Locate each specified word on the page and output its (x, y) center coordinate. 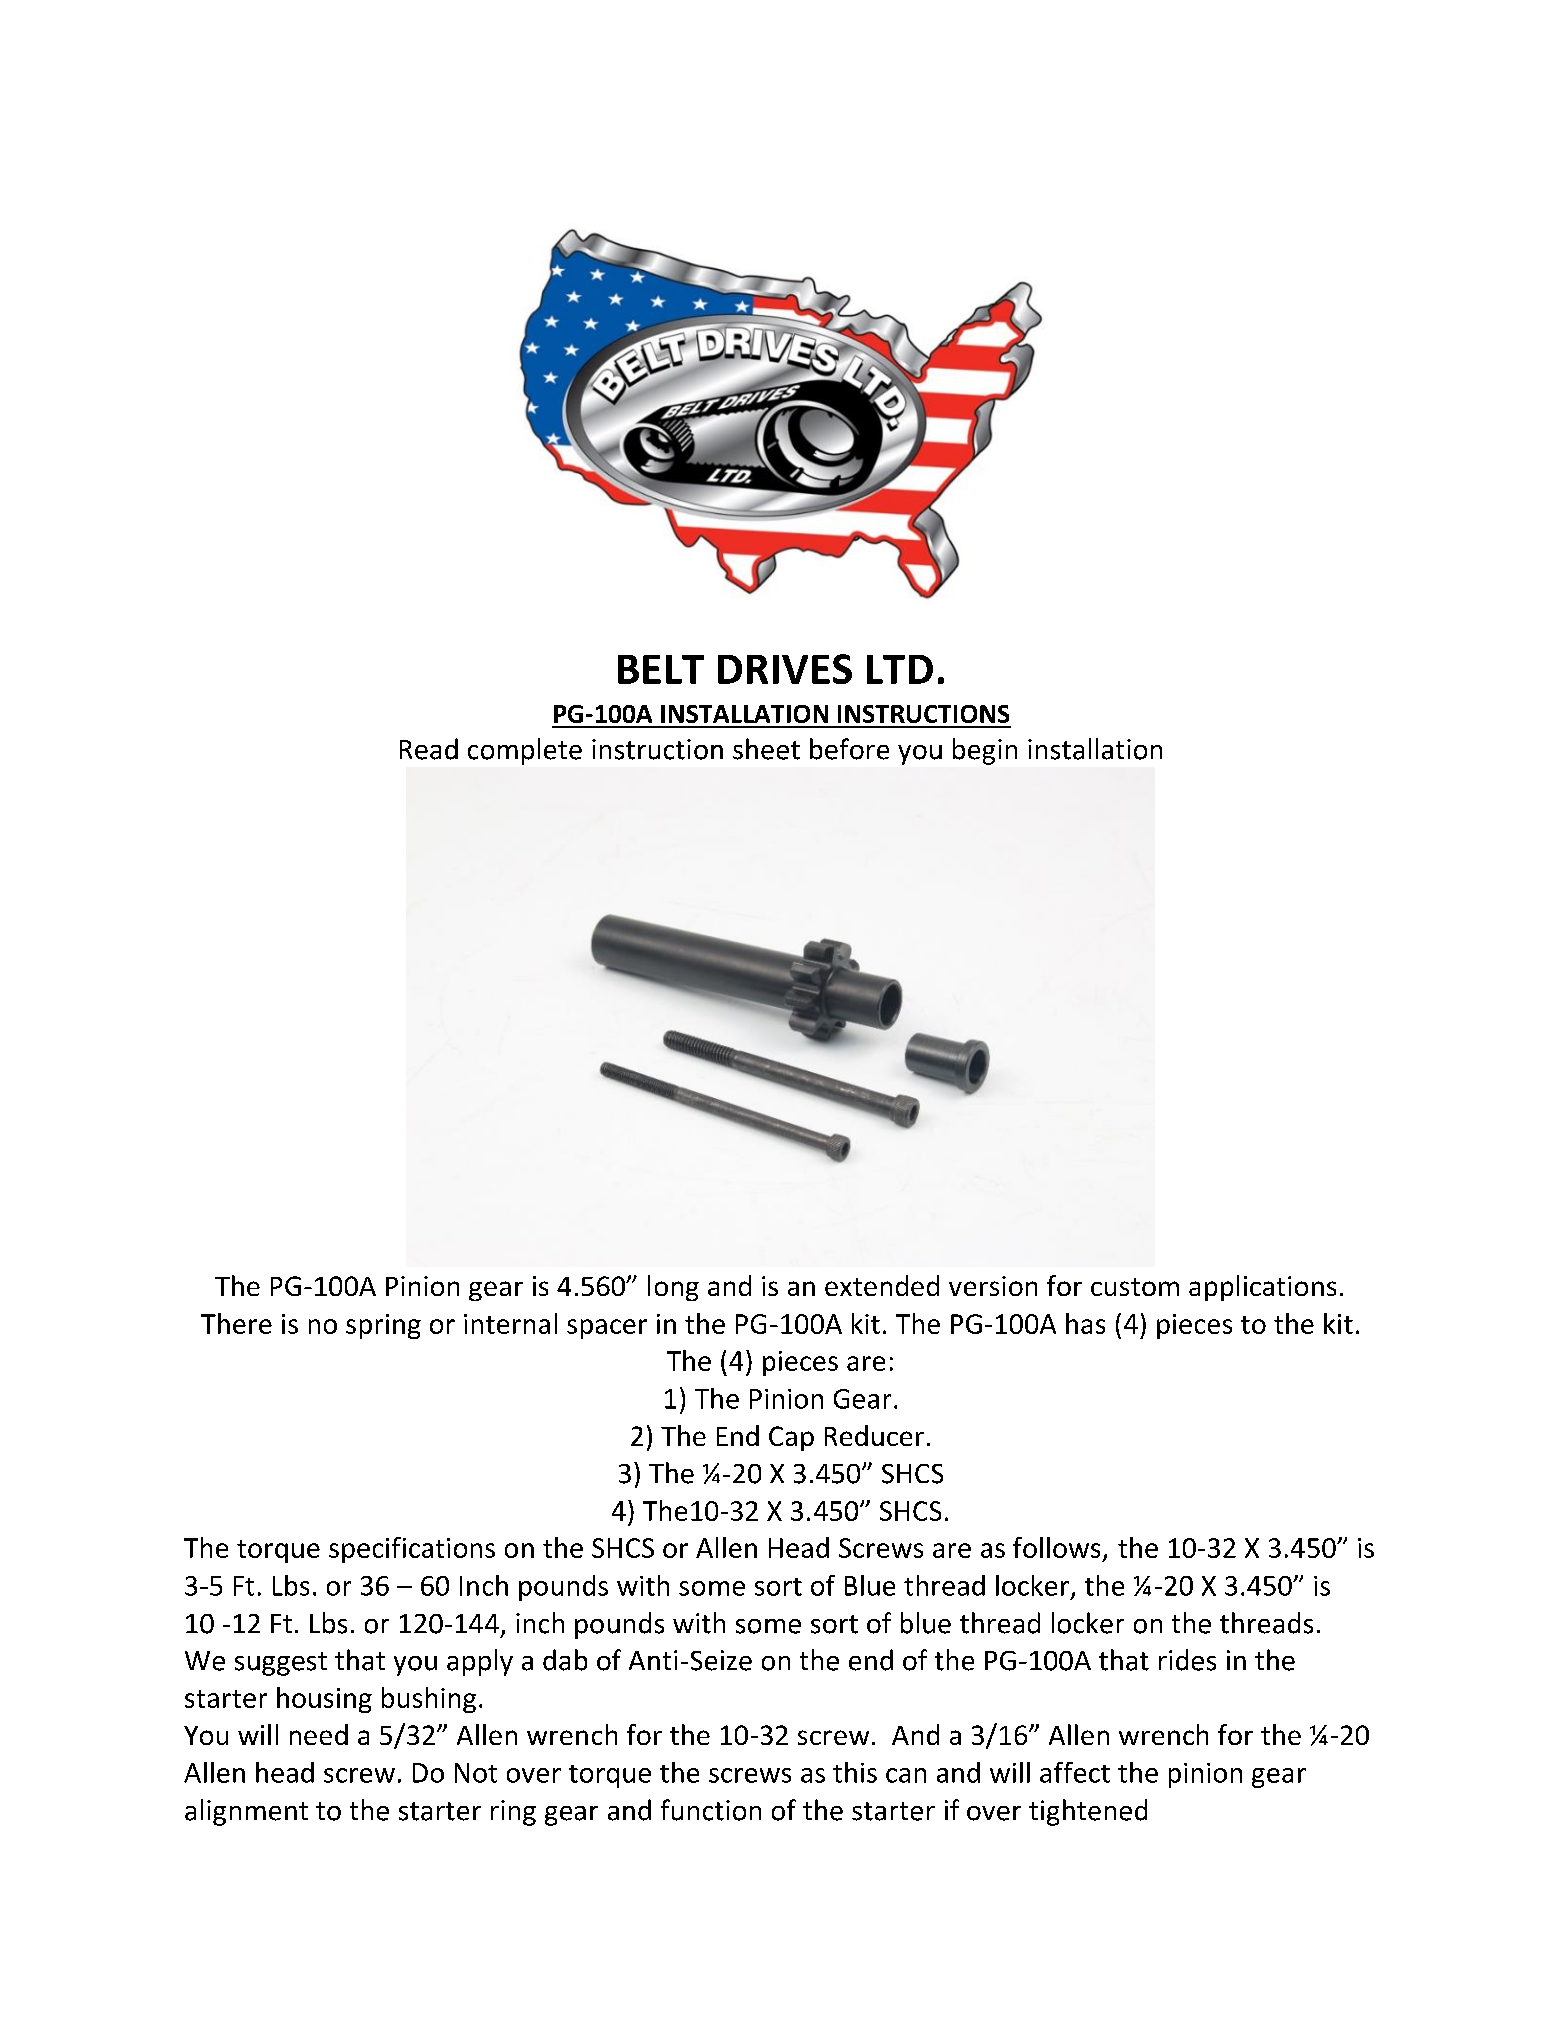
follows (1056, 1547)
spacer (607, 1329)
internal (510, 1323)
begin (985, 751)
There (236, 1323)
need (319, 1734)
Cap (791, 1438)
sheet (766, 749)
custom (1135, 1287)
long (673, 1288)
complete (525, 751)
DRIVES (785, 669)
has (1085, 1323)
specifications (412, 1550)
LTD (900, 669)
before (849, 749)
